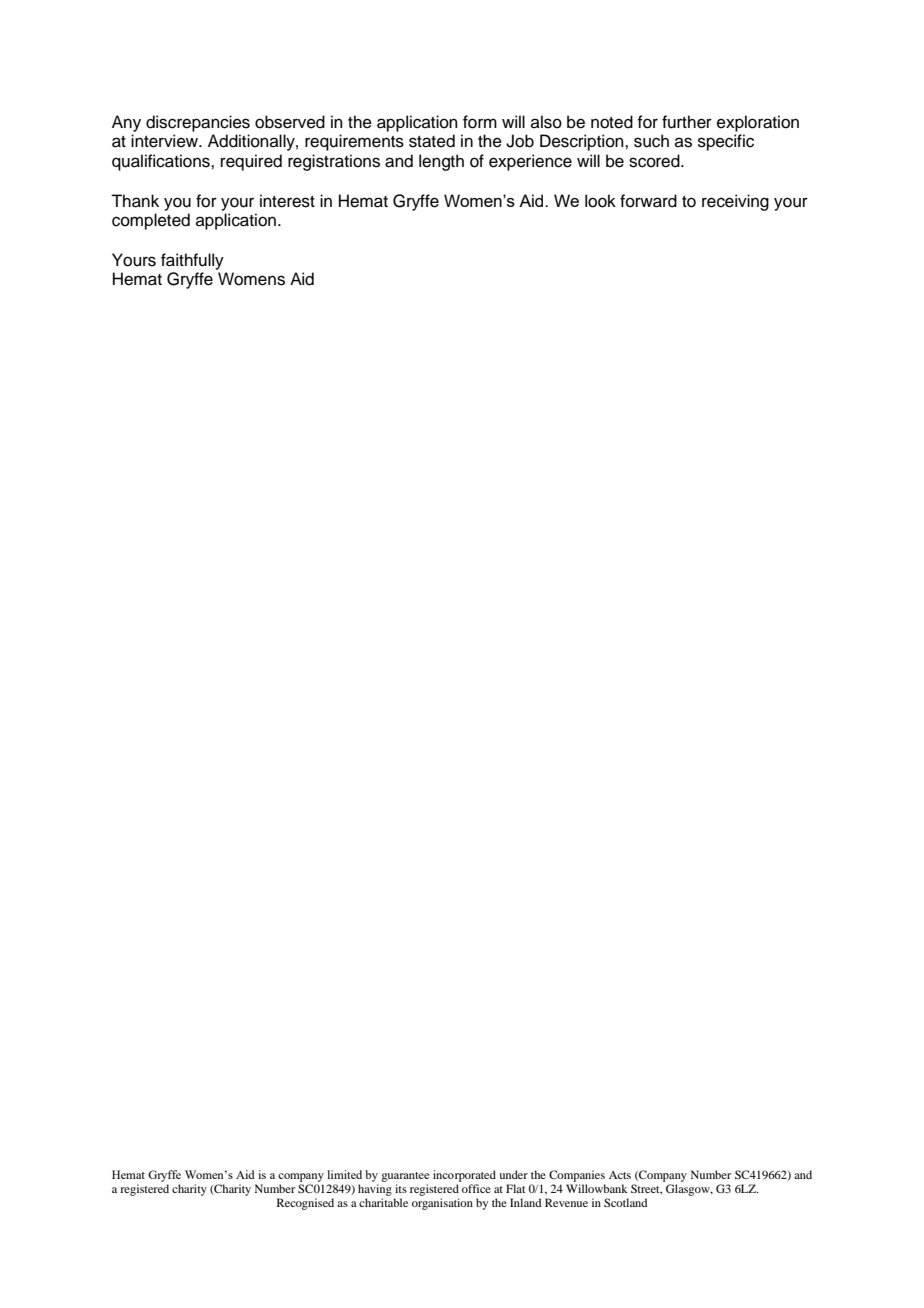 This screenshot has width=924, height=1308. What do you see at coordinates (464, 1176) in the screenshot?
I see `incorporated` at bounding box center [464, 1176].
